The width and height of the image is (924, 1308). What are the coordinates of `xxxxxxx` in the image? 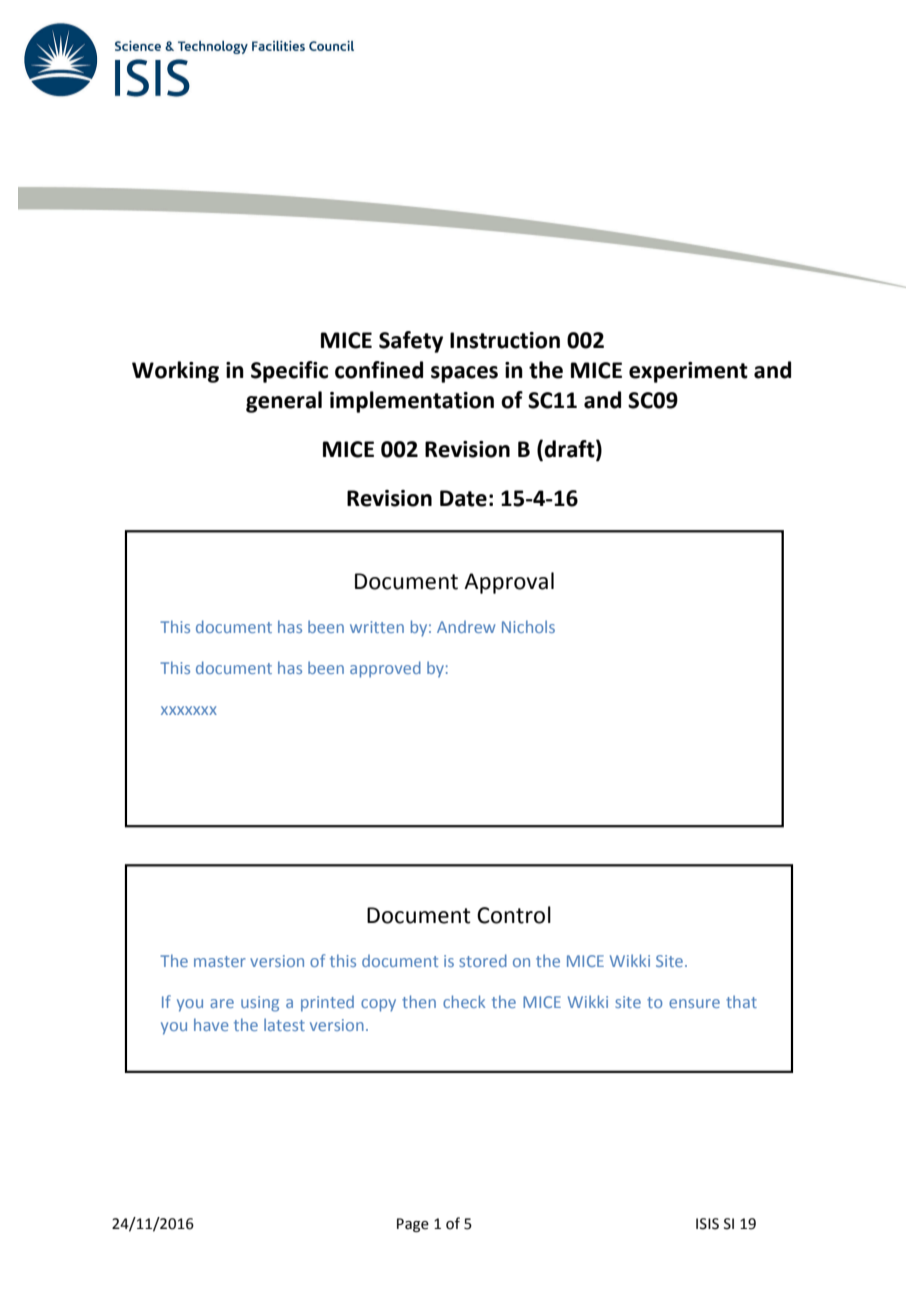 It's located at (189, 710).
